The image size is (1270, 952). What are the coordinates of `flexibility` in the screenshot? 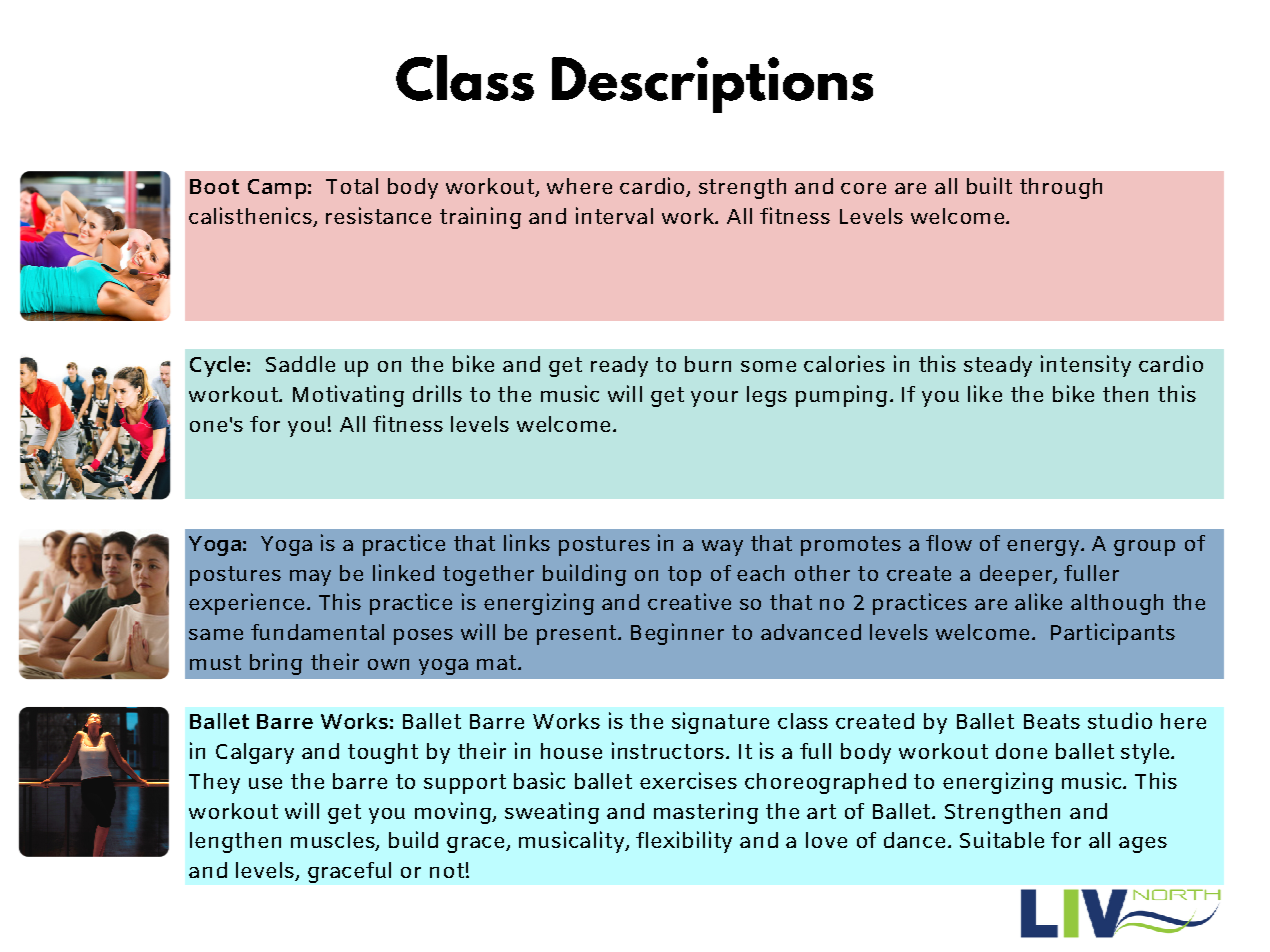 It's located at (684, 842).
